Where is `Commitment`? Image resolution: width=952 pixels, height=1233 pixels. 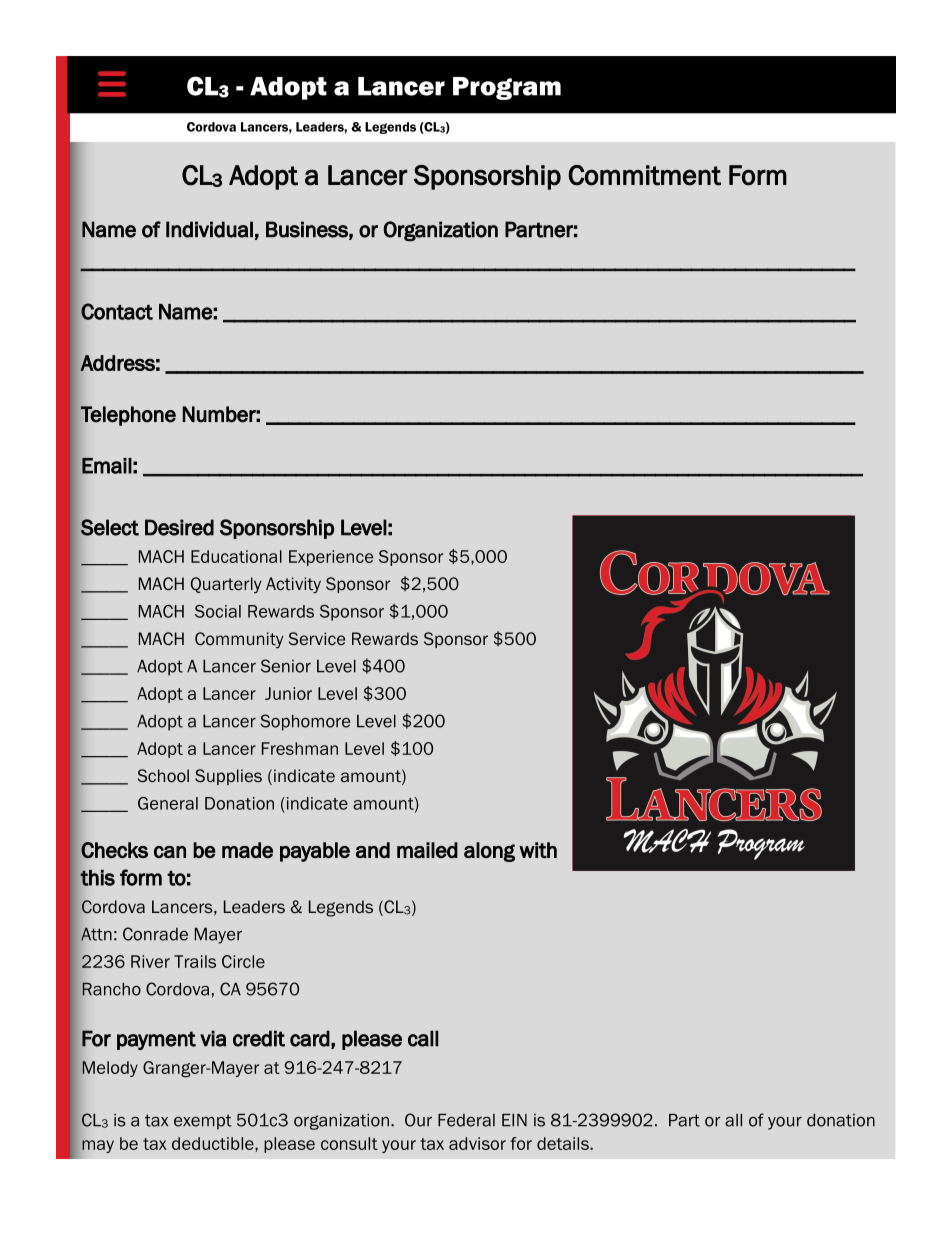
Commitment is located at coordinates (644, 175).
